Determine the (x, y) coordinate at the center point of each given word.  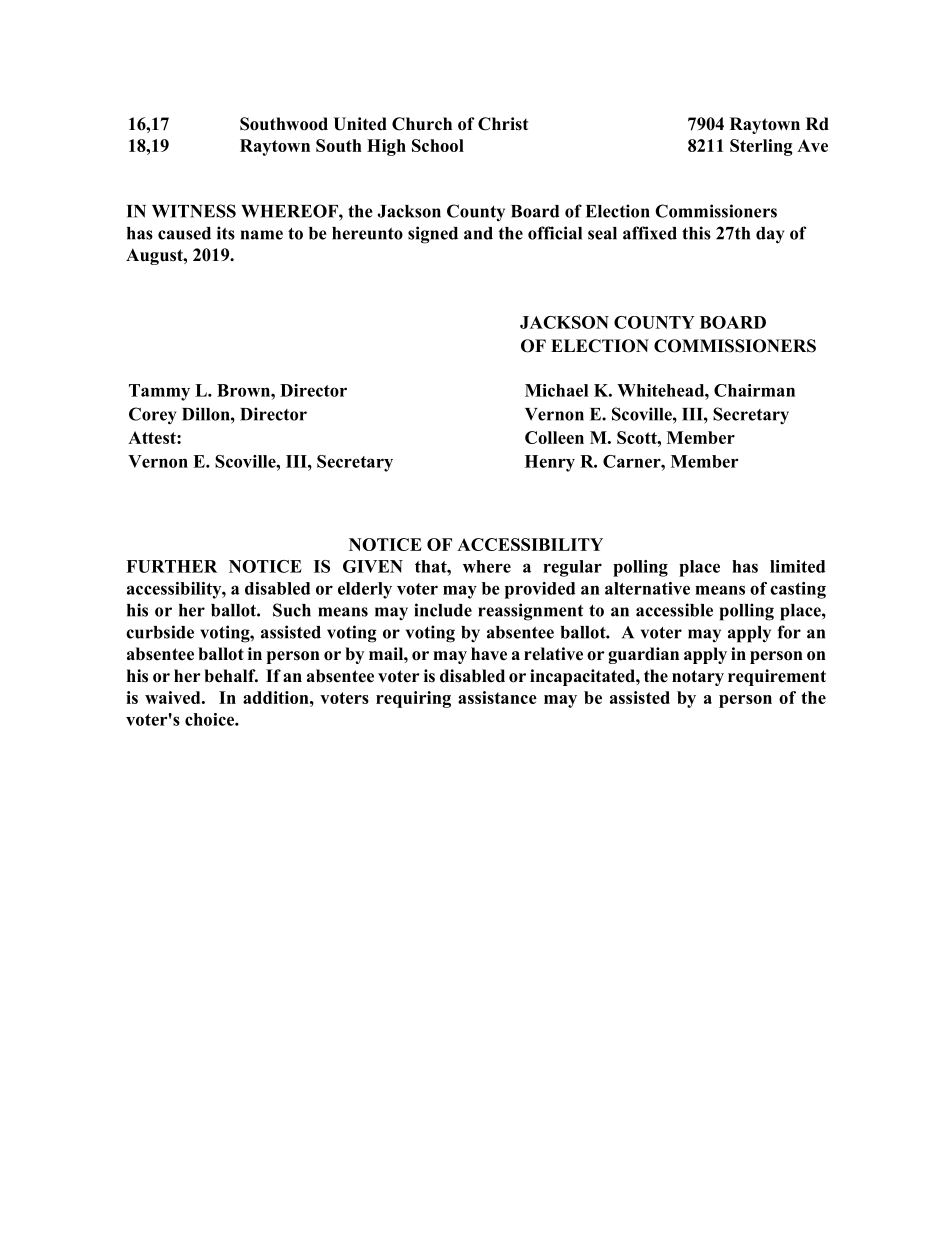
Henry (550, 463)
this (696, 233)
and (478, 233)
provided (540, 590)
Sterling (761, 147)
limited (797, 566)
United (360, 124)
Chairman (754, 390)
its (226, 233)
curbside (160, 632)
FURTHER (171, 566)
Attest (153, 437)
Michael (556, 390)
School (438, 145)
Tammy (159, 392)
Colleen (554, 437)
